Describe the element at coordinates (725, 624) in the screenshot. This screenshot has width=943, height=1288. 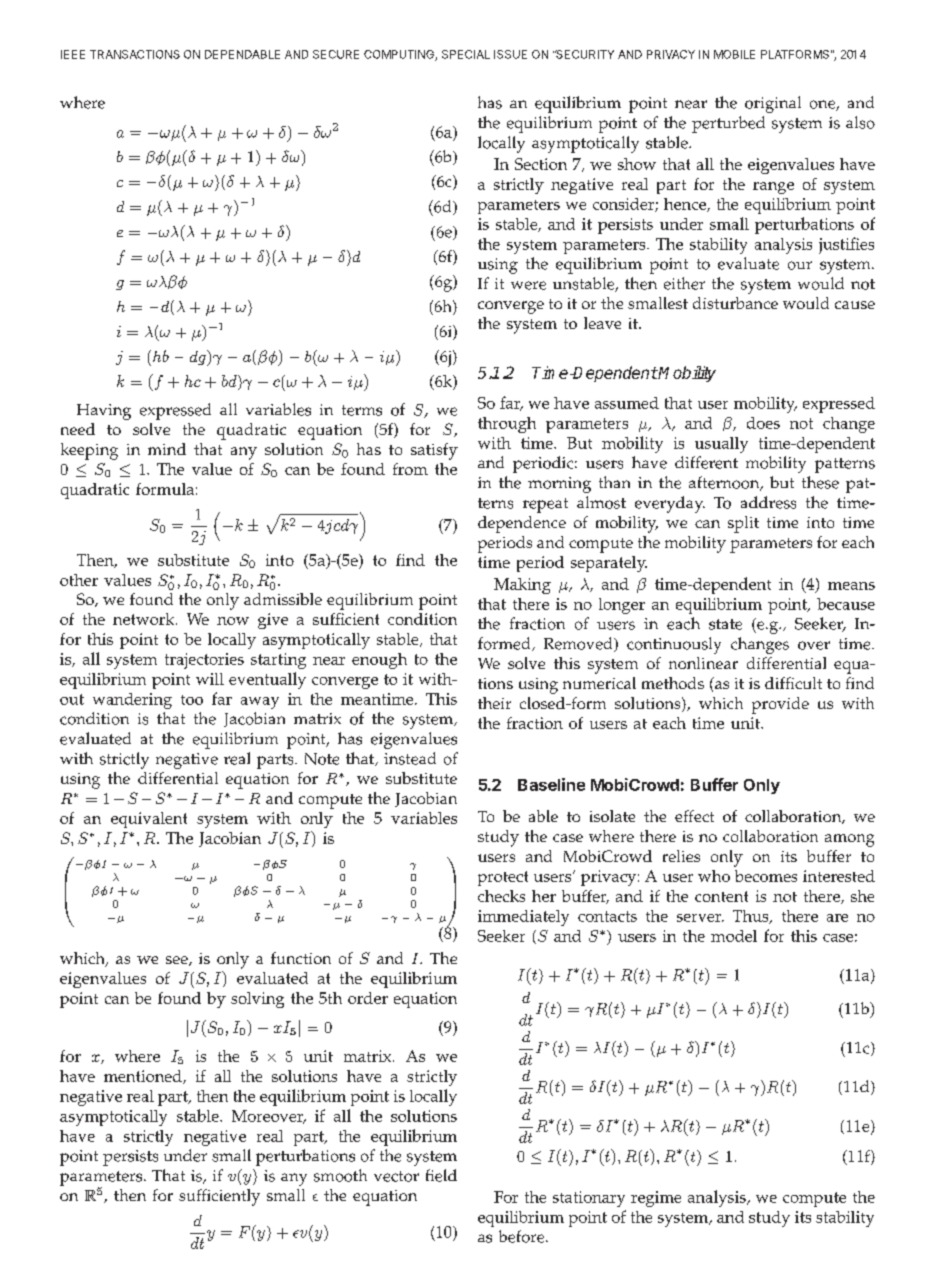
I see `state` at that location.
